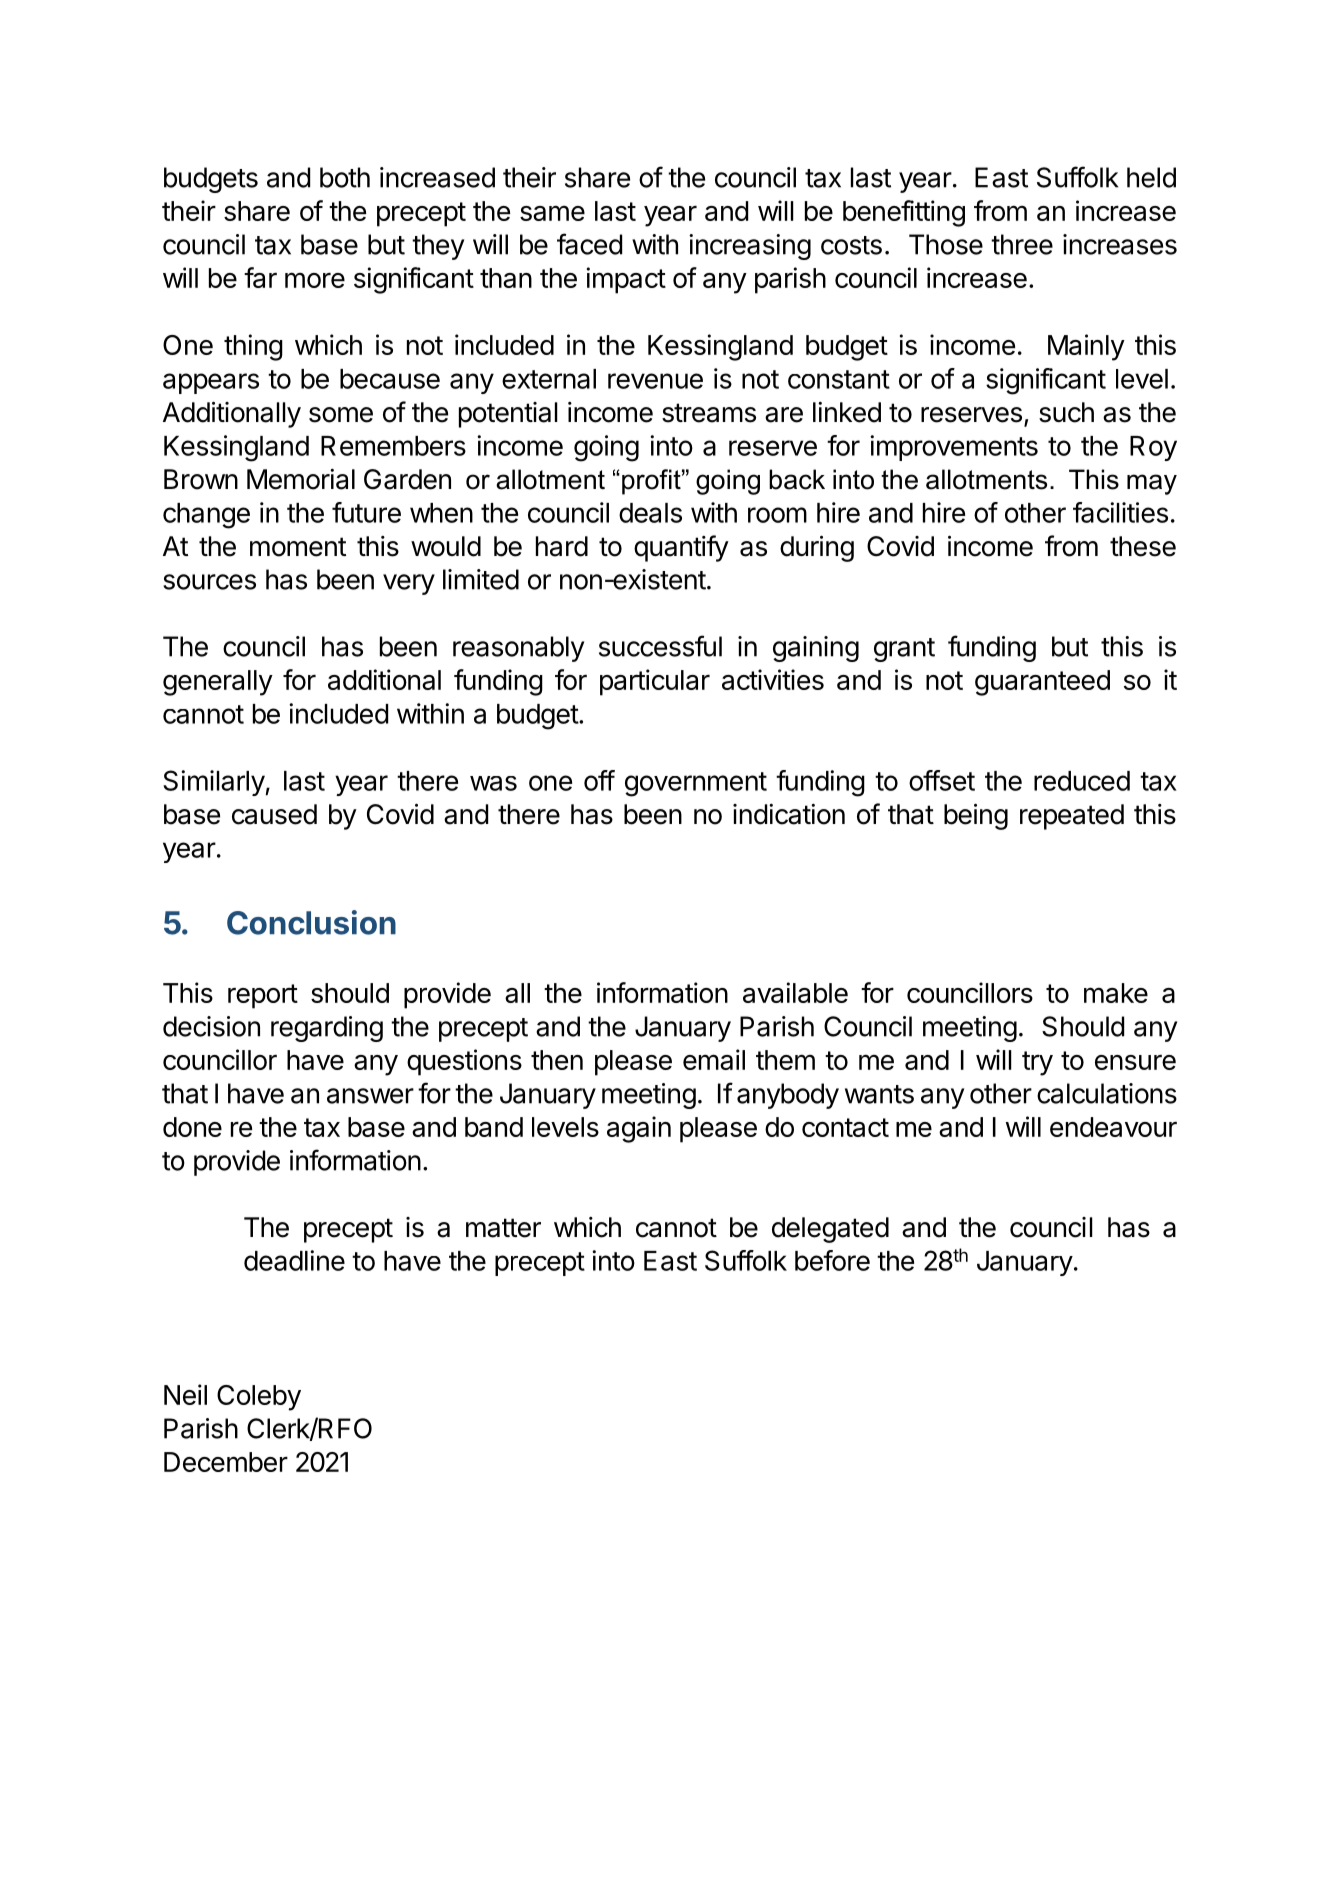 This screenshot has width=1339, height=1894. I want to click on both, so click(345, 177).
